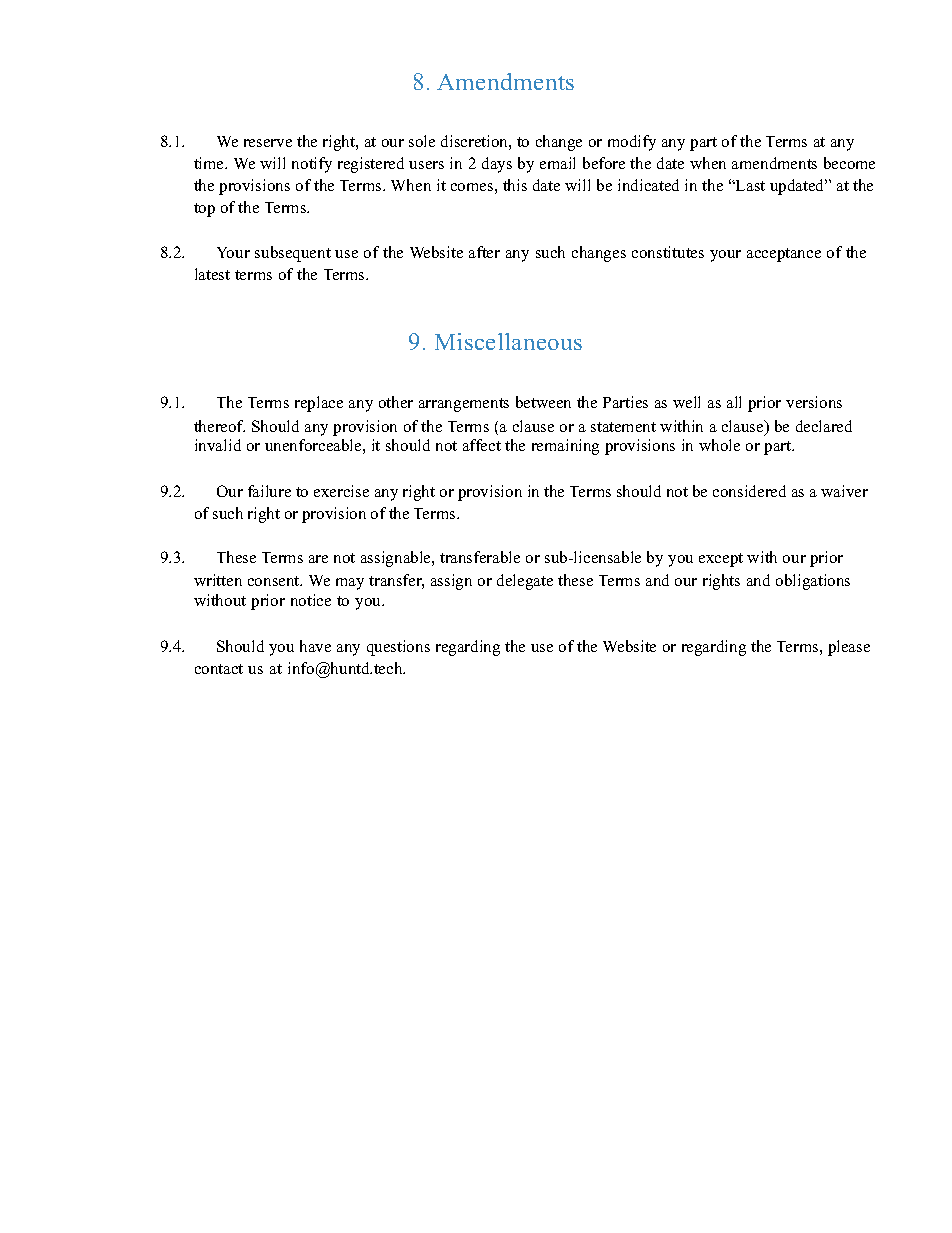 This document has height=1233, width=952. I want to click on notify, so click(312, 165).
